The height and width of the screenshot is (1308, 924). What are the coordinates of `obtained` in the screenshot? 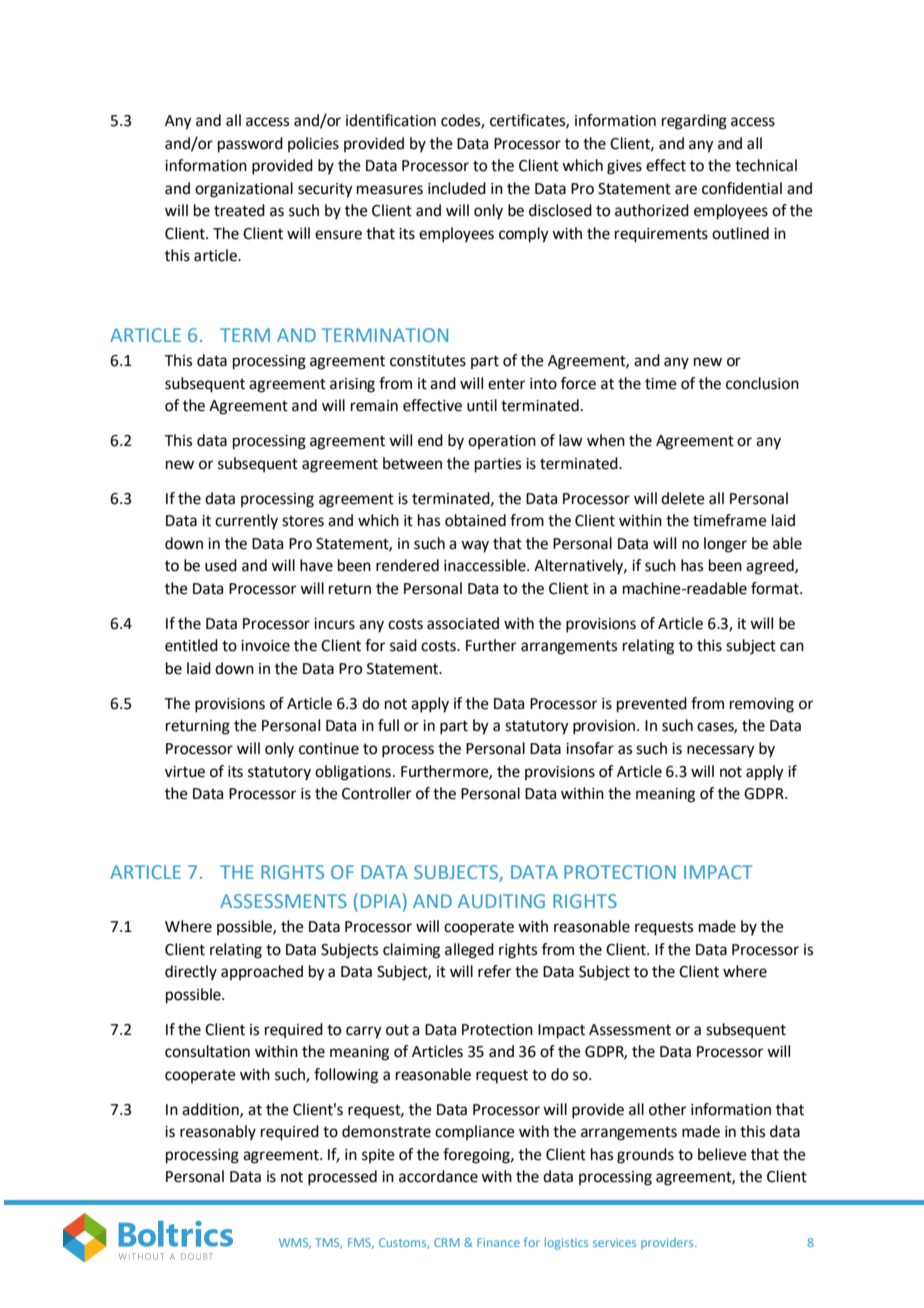 It's located at (475, 520).
